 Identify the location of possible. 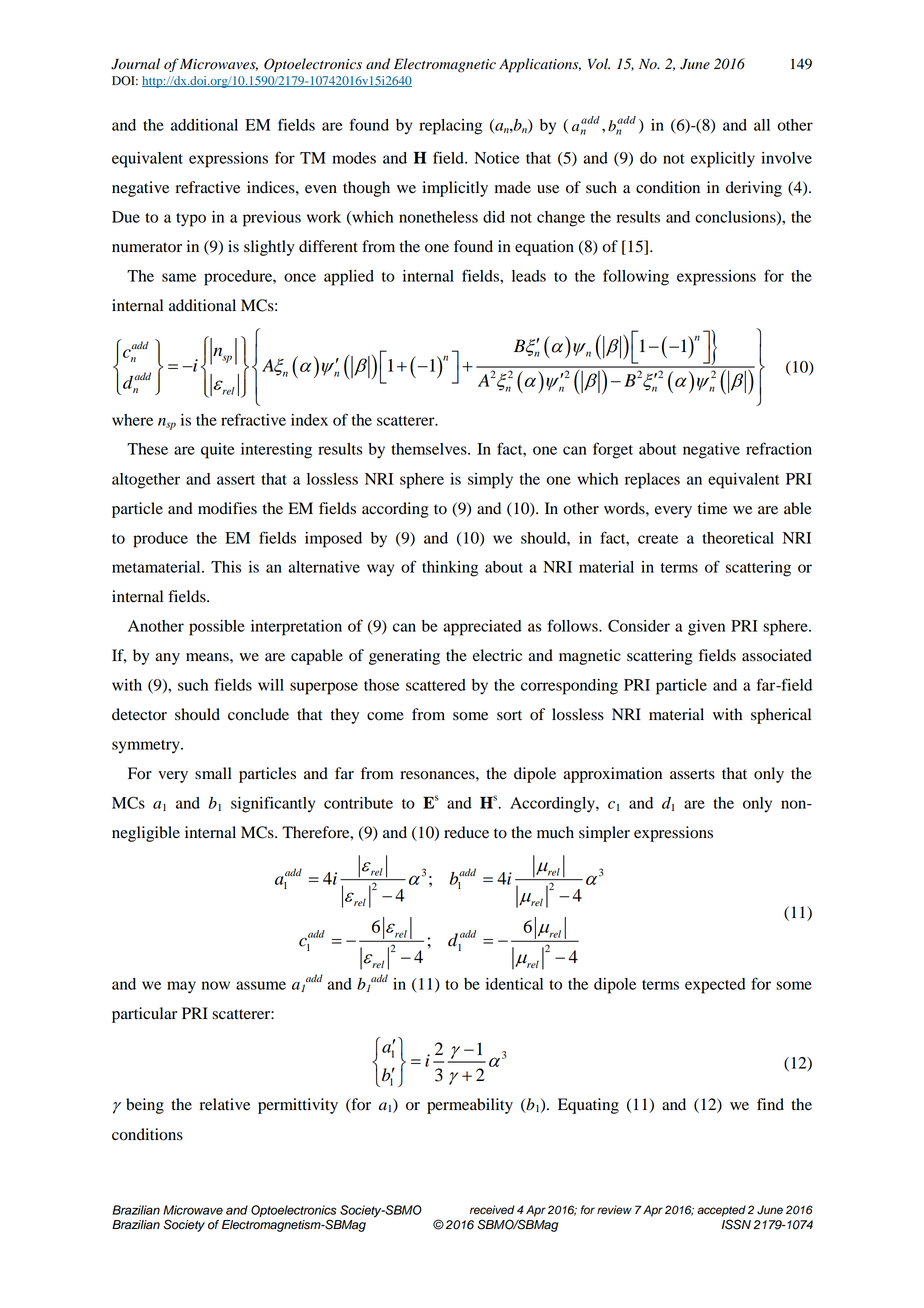
(217, 628).
